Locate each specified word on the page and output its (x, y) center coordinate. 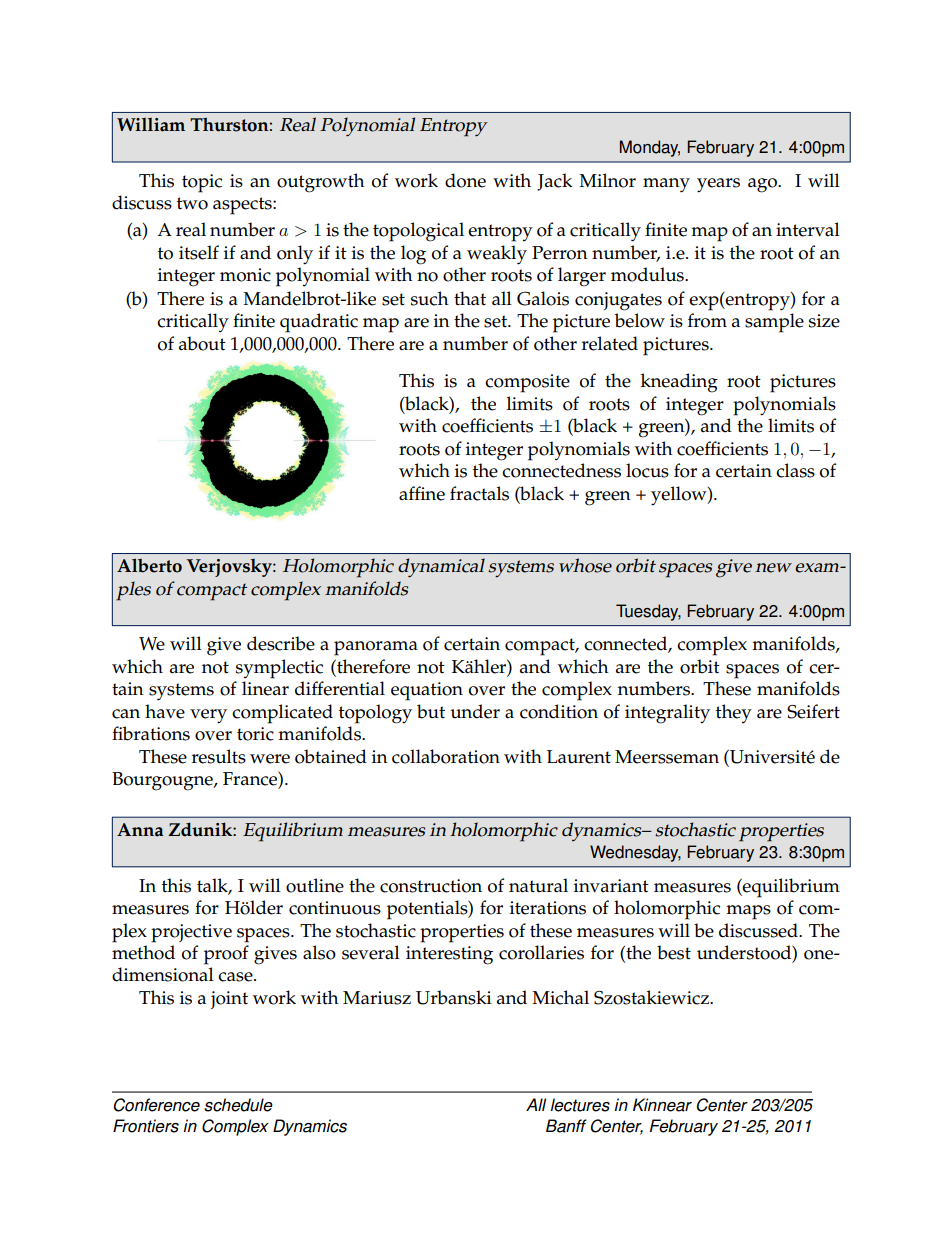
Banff (566, 1126)
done (465, 180)
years (718, 185)
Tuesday (648, 612)
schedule (238, 1105)
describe (281, 643)
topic (202, 183)
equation (427, 691)
